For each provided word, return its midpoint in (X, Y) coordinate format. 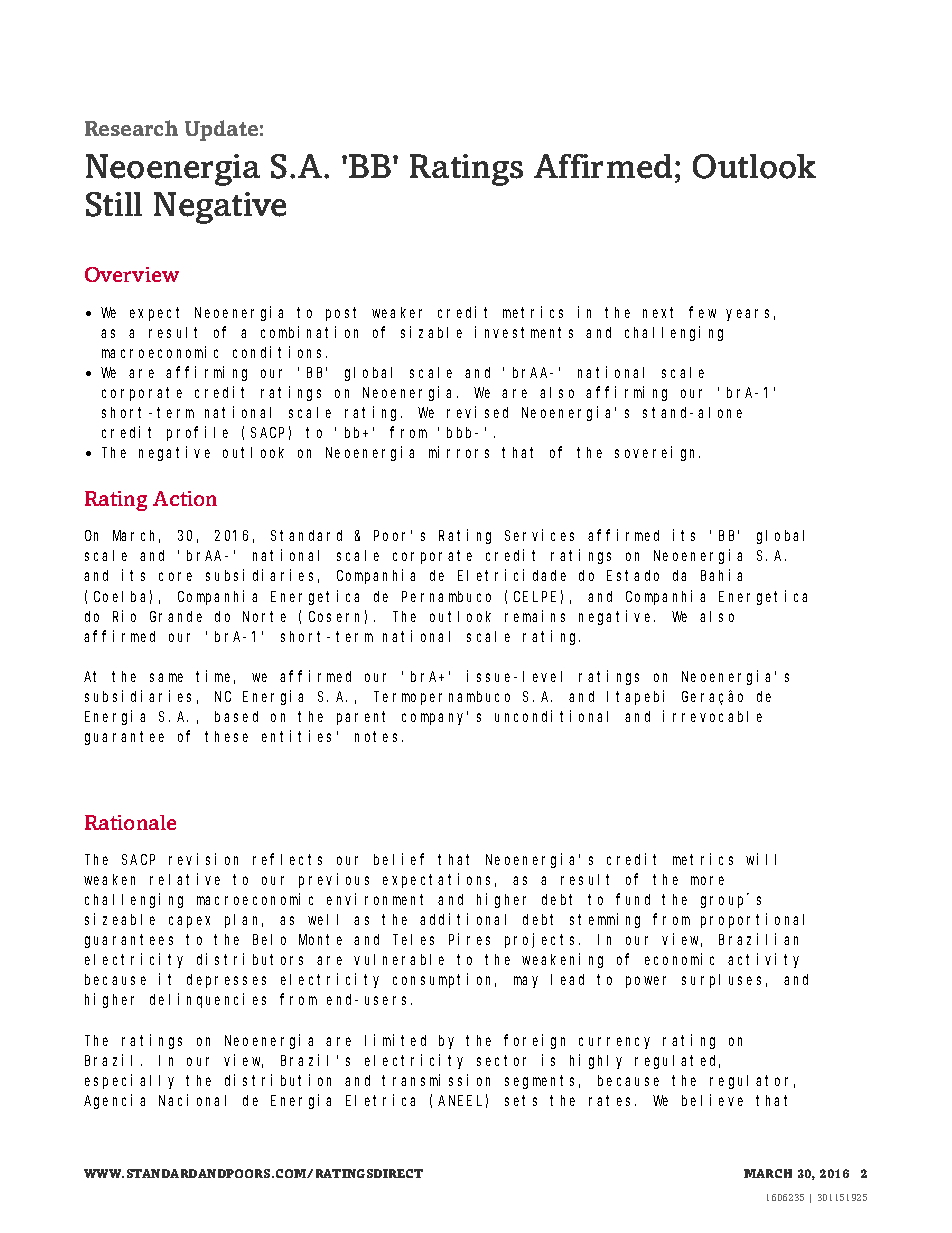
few (702, 312)
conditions (280, 352)
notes (376, 736)
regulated (677, 1062)
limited (395, 1040)
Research (131, 128)
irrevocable (712, 716)
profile (197, 433)
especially (129, 1081)
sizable (431, 332)
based (236, 716)
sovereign (657, 453)
